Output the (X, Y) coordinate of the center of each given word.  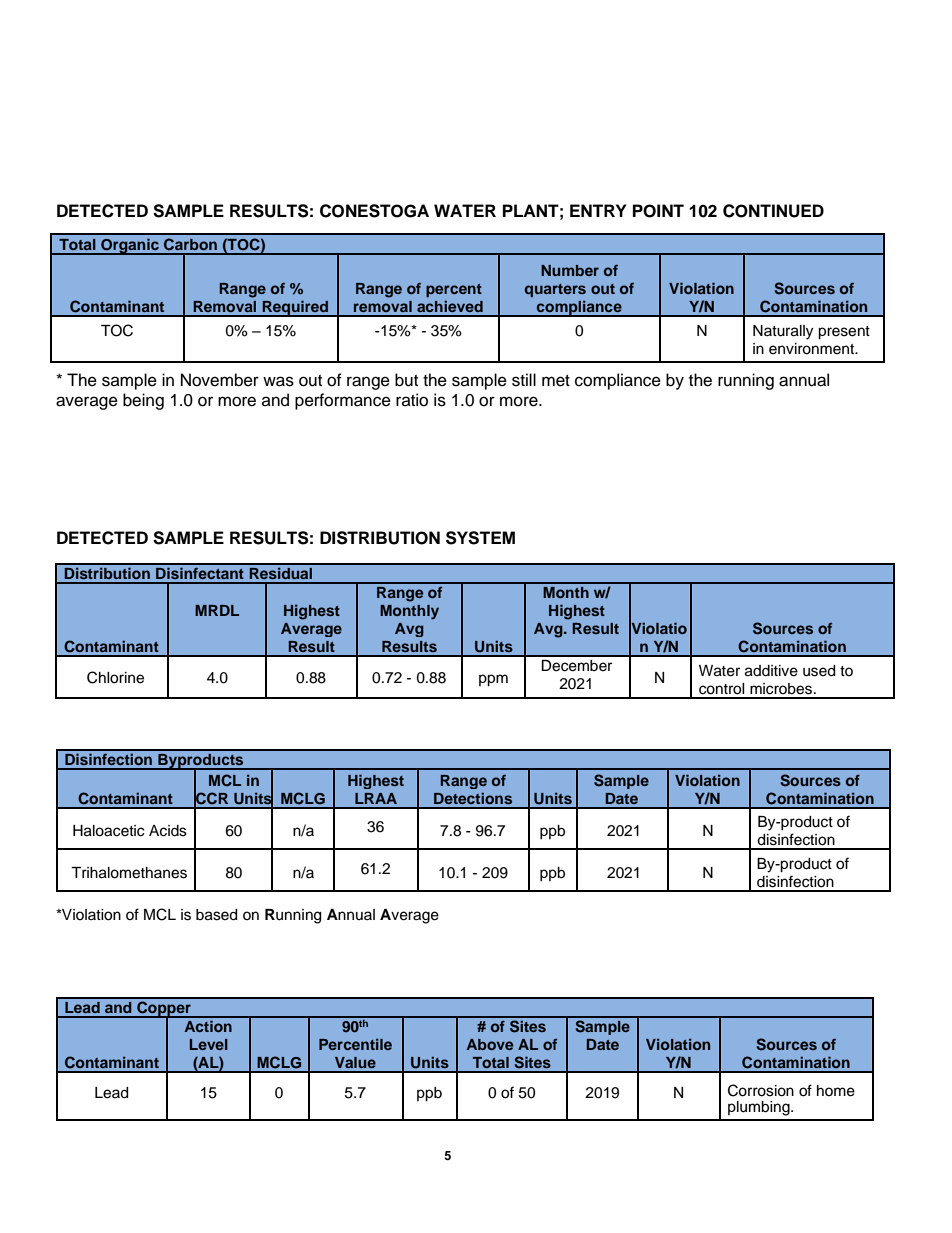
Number (570, 270)
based (216, 915)
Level (209, 1044)
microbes (782, 689)
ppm (493, 680)
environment (813, 349)
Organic (130, 246)
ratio (412, 400)
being (143, 401)
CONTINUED (773, 211)
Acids (168, 831)
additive (771, 671)
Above (489, 1044)
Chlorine (115, 677)
